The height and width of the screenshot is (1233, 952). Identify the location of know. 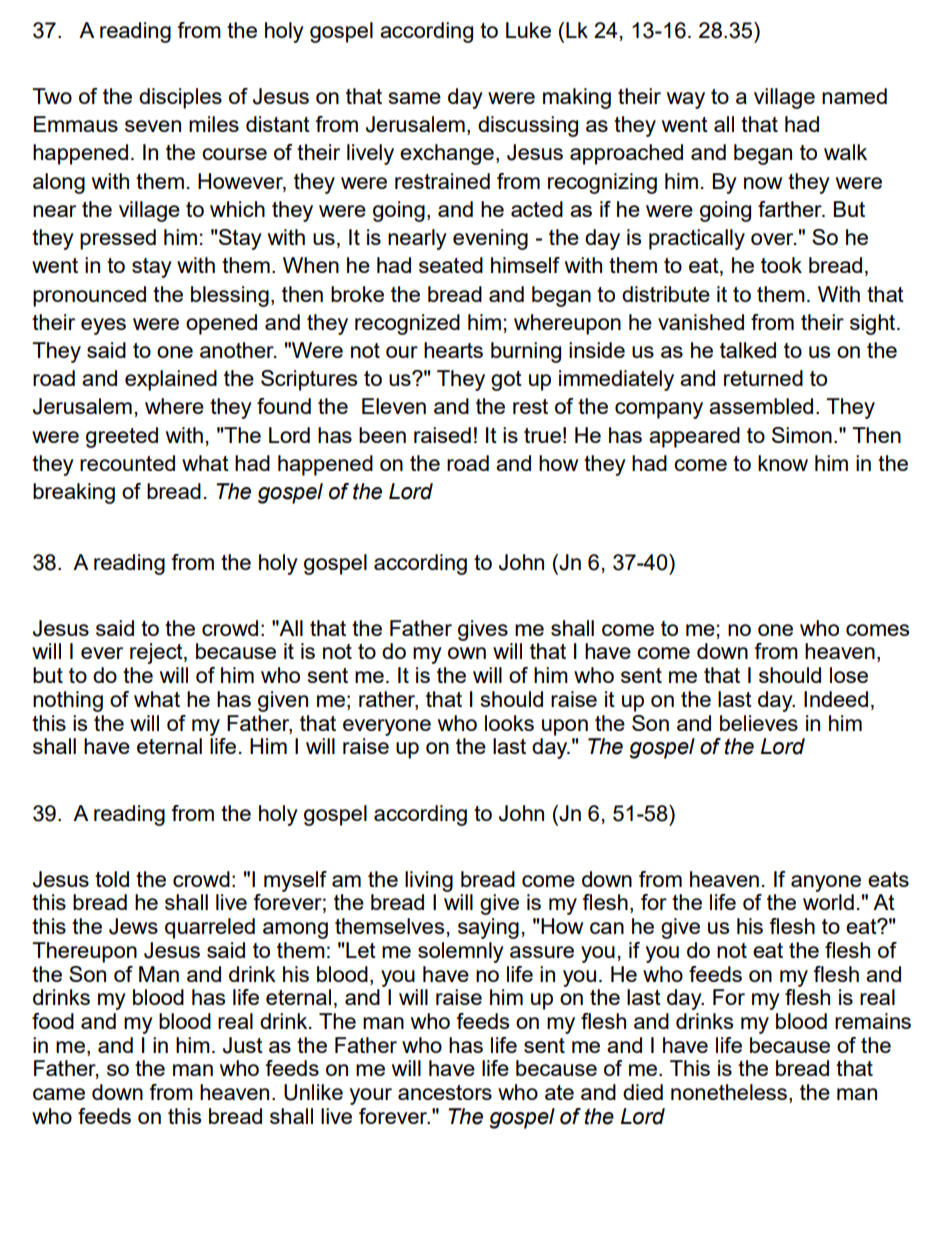
(783, 463).
